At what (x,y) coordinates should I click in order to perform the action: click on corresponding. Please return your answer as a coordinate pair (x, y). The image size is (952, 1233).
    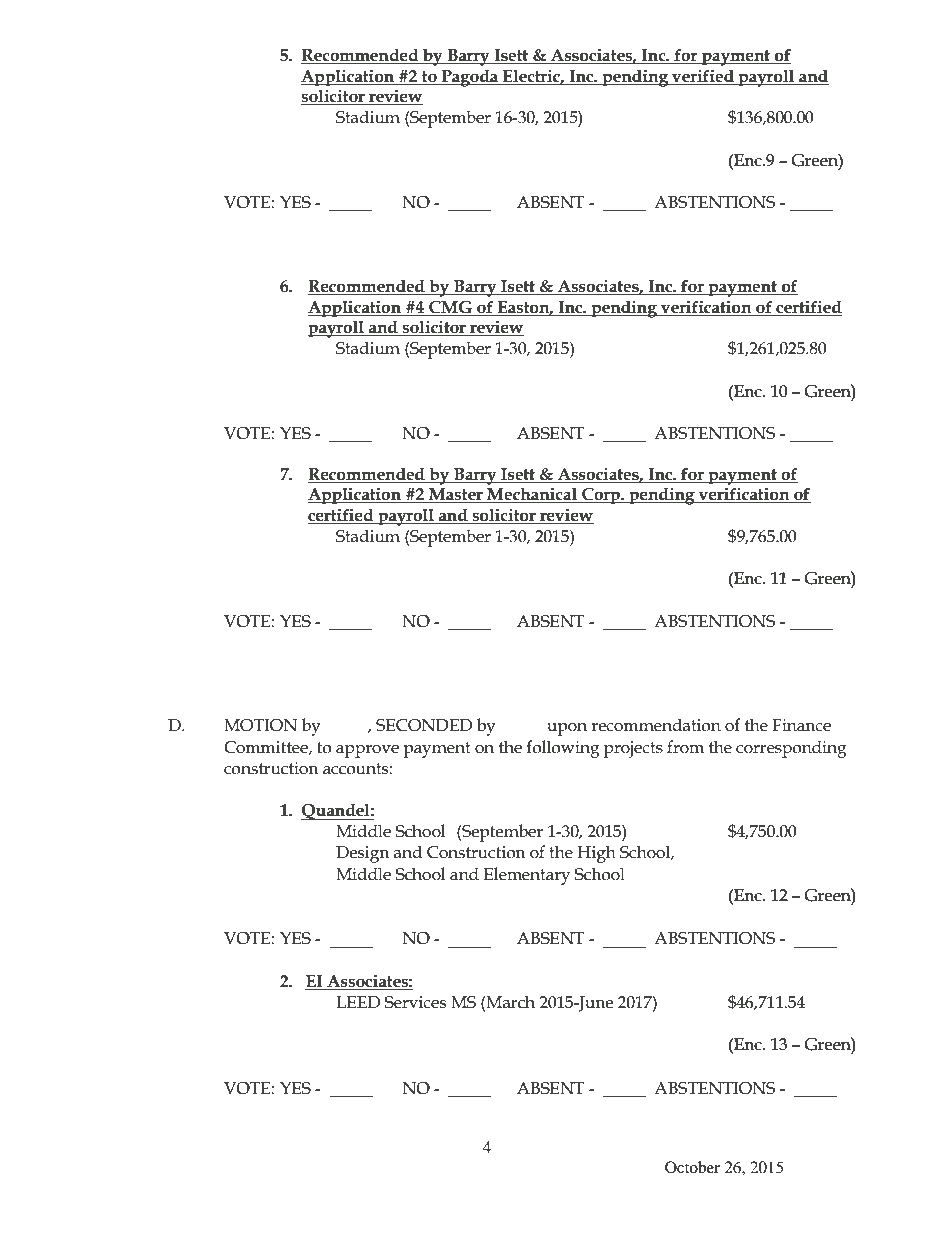
    Looking at the image, I should click on (791, 749).
